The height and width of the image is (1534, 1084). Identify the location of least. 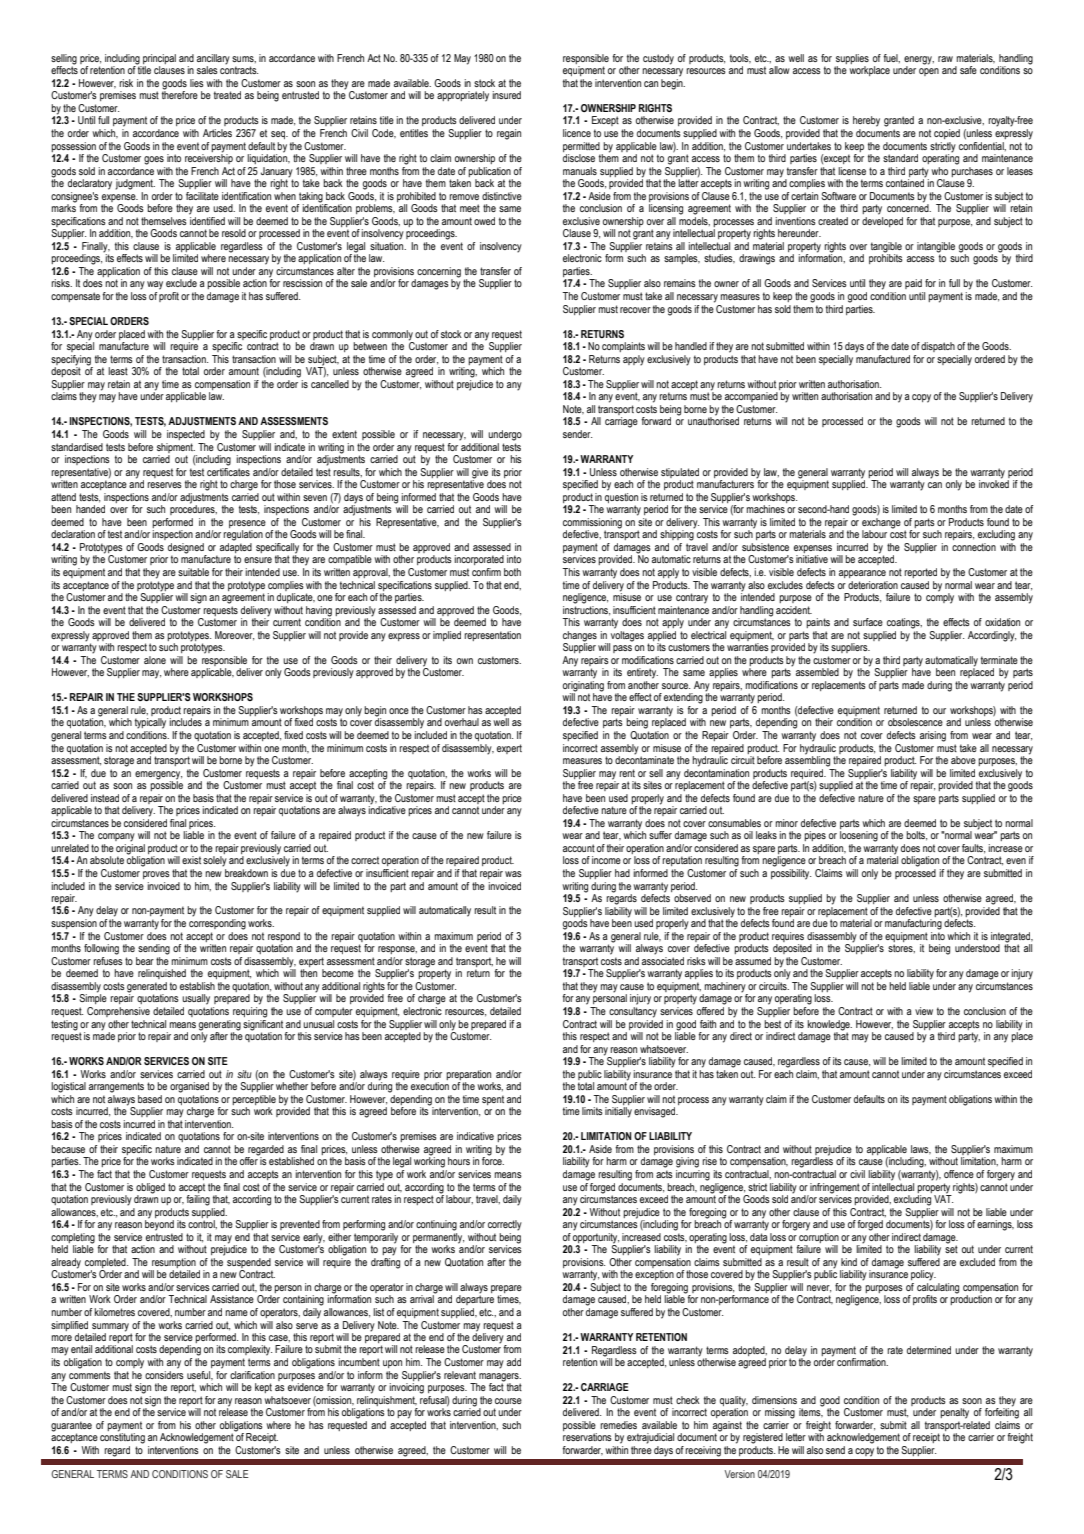
(118, 371).
